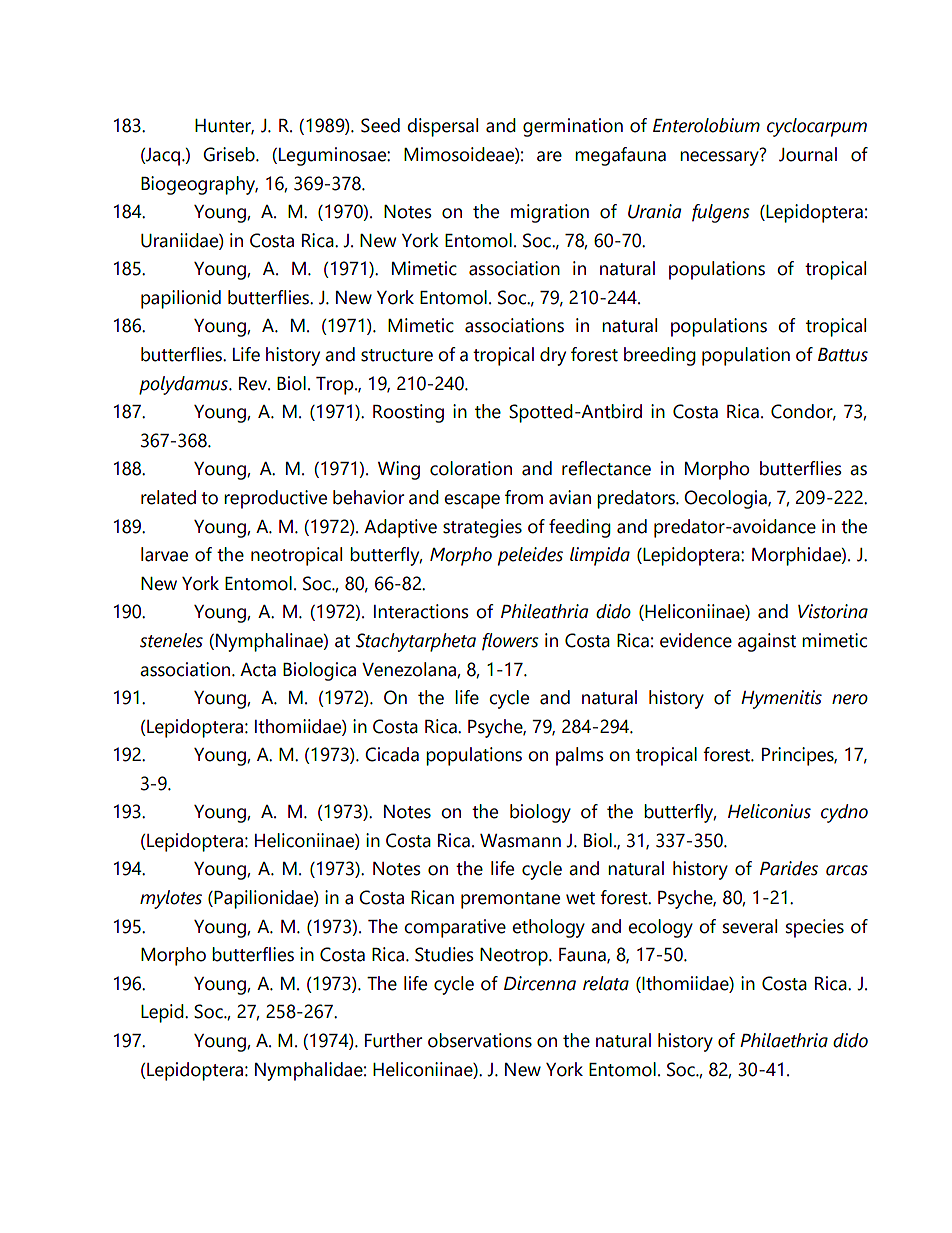 The width and height of the image is (952, 1233). I want to click on Cicada, so click(392, 754).
